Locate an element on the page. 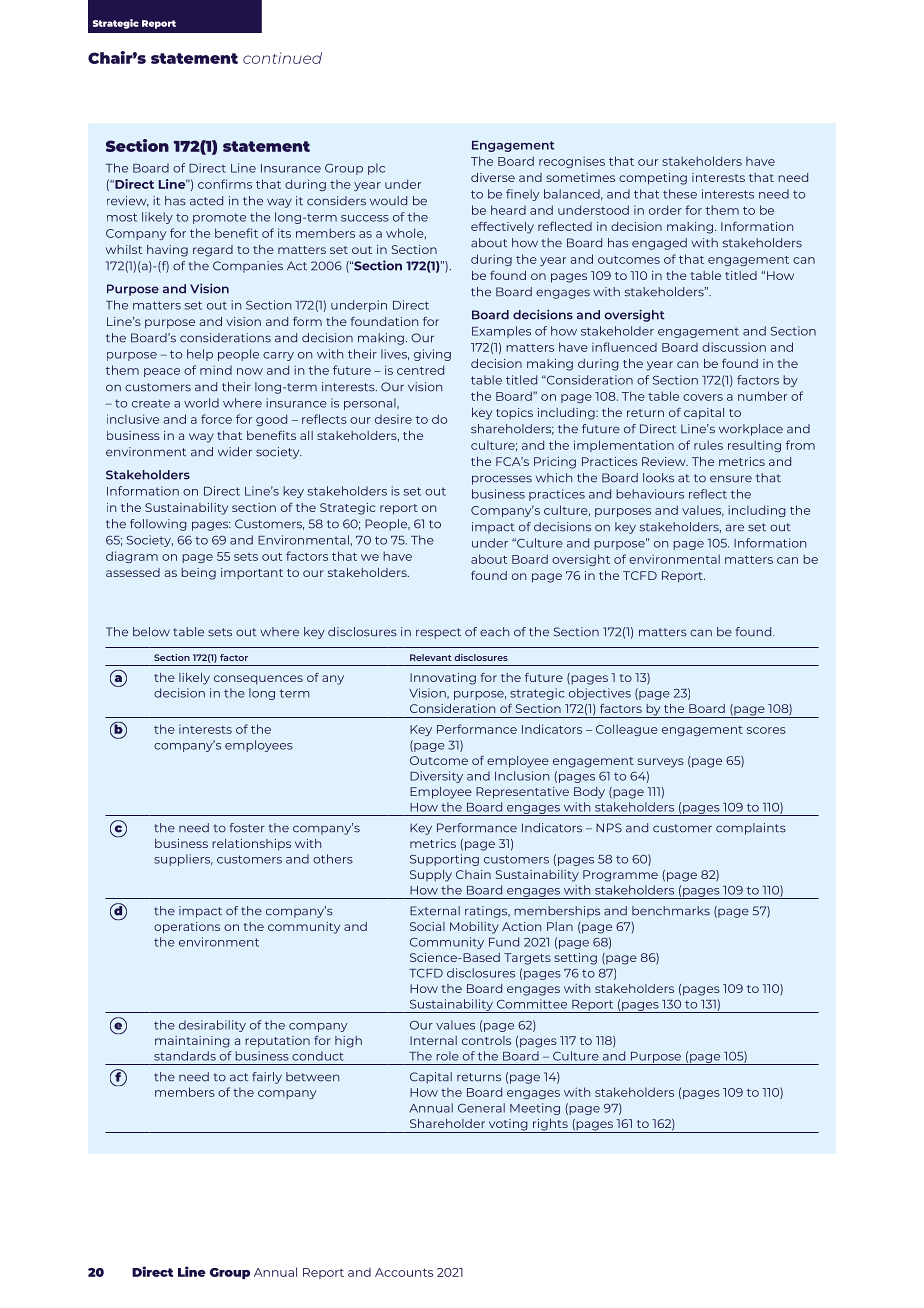 The height and width of the page is (1308, 924). Innovating is located at coordinates (443, 679).
